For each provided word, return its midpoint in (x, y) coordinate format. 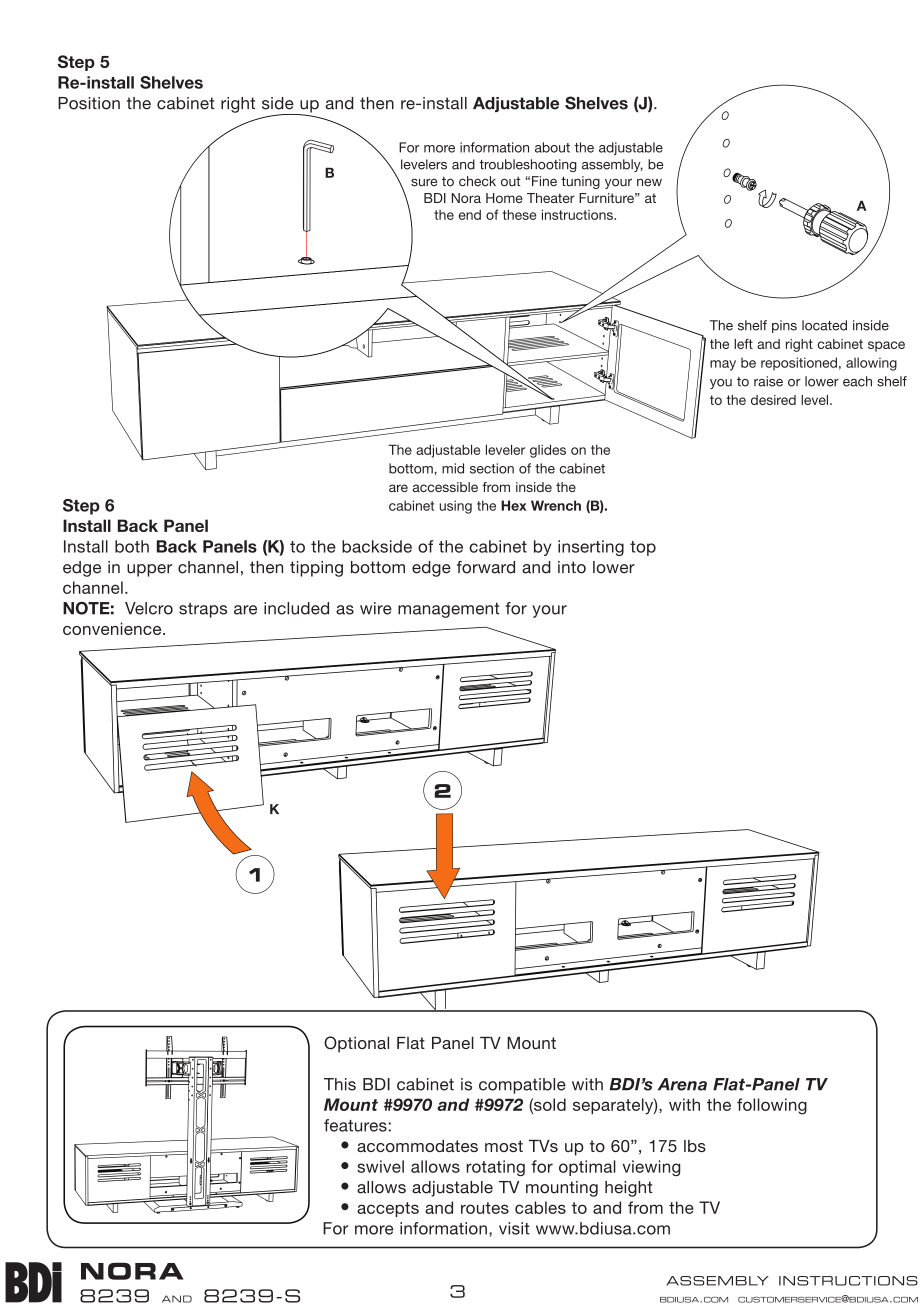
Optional (356, 1044)
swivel (380, 1166)
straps (203, 610)
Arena (682, 1084)
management (449, 610)
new (649, 182)
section (492, 468)
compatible (522, 1086)
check (477, 181)
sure (424, 182)
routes (485, 1208)
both (132, 546)
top (643, 548)
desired (773, 400)
